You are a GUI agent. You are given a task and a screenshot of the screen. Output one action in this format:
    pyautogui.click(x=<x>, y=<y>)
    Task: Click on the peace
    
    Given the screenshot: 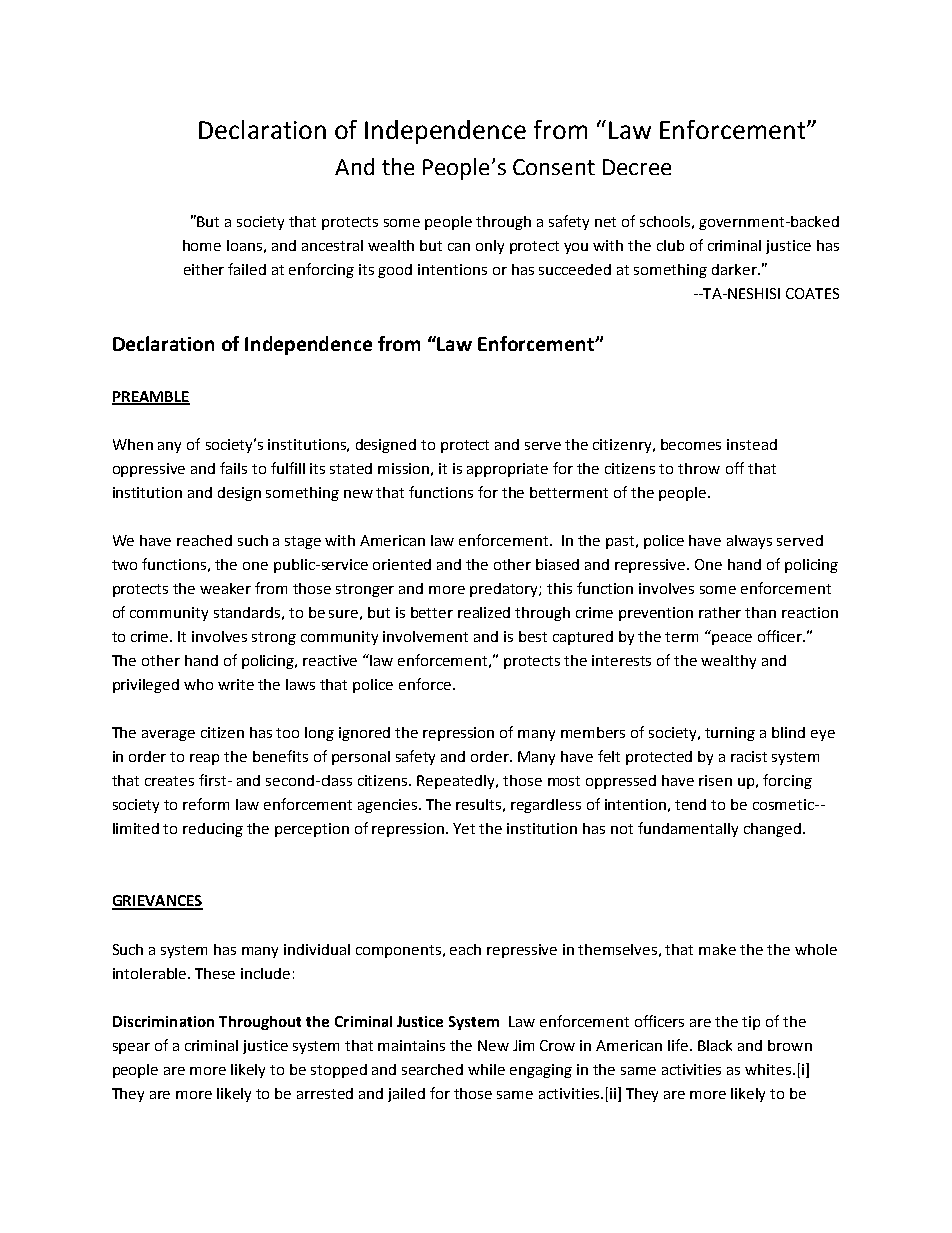 What is the action you would take?
    pyautogui.click(x=732, y=639)
